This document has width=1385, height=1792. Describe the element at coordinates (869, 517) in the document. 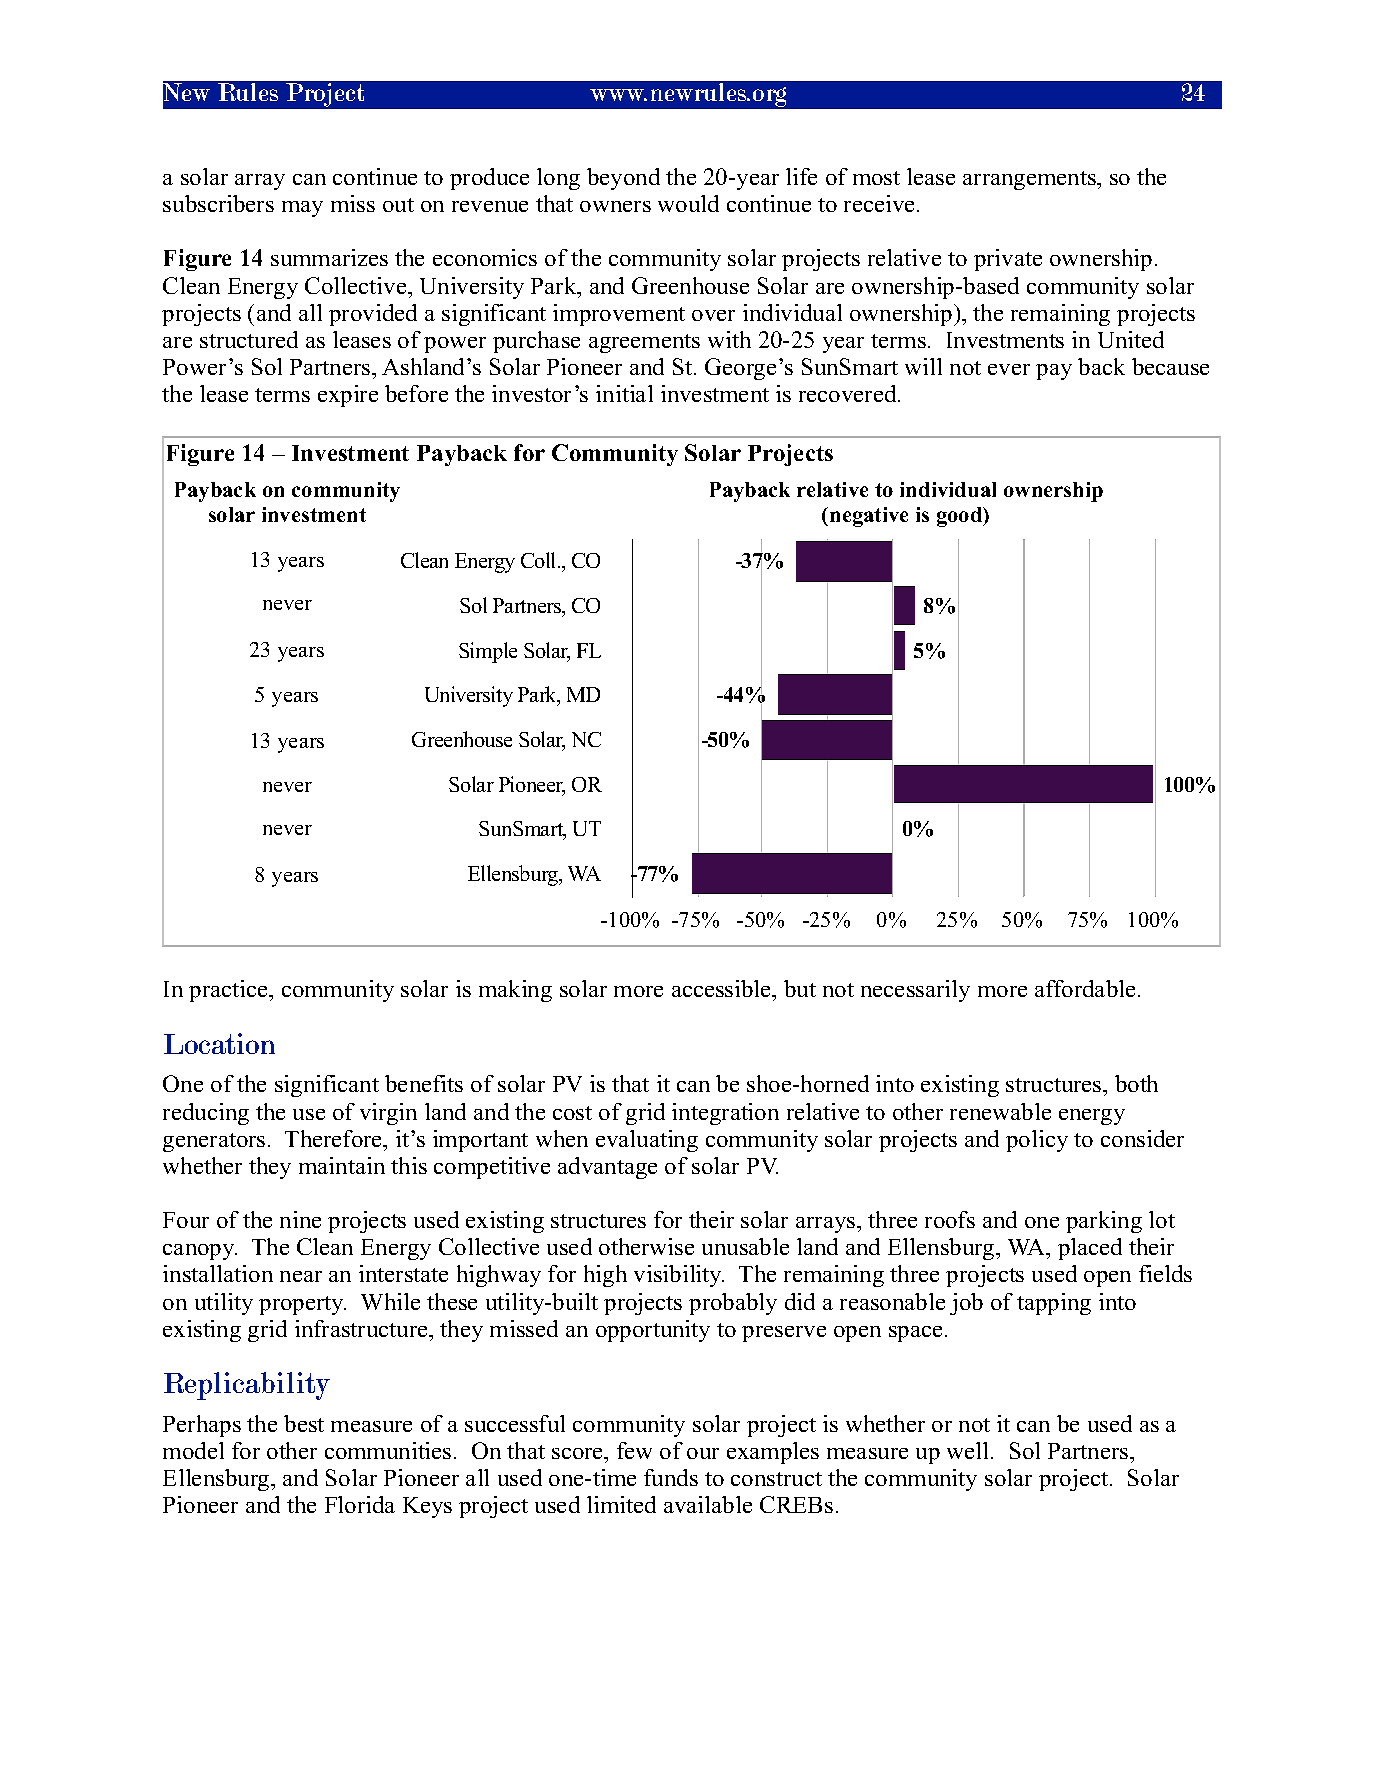

I see `negative` at that location.
